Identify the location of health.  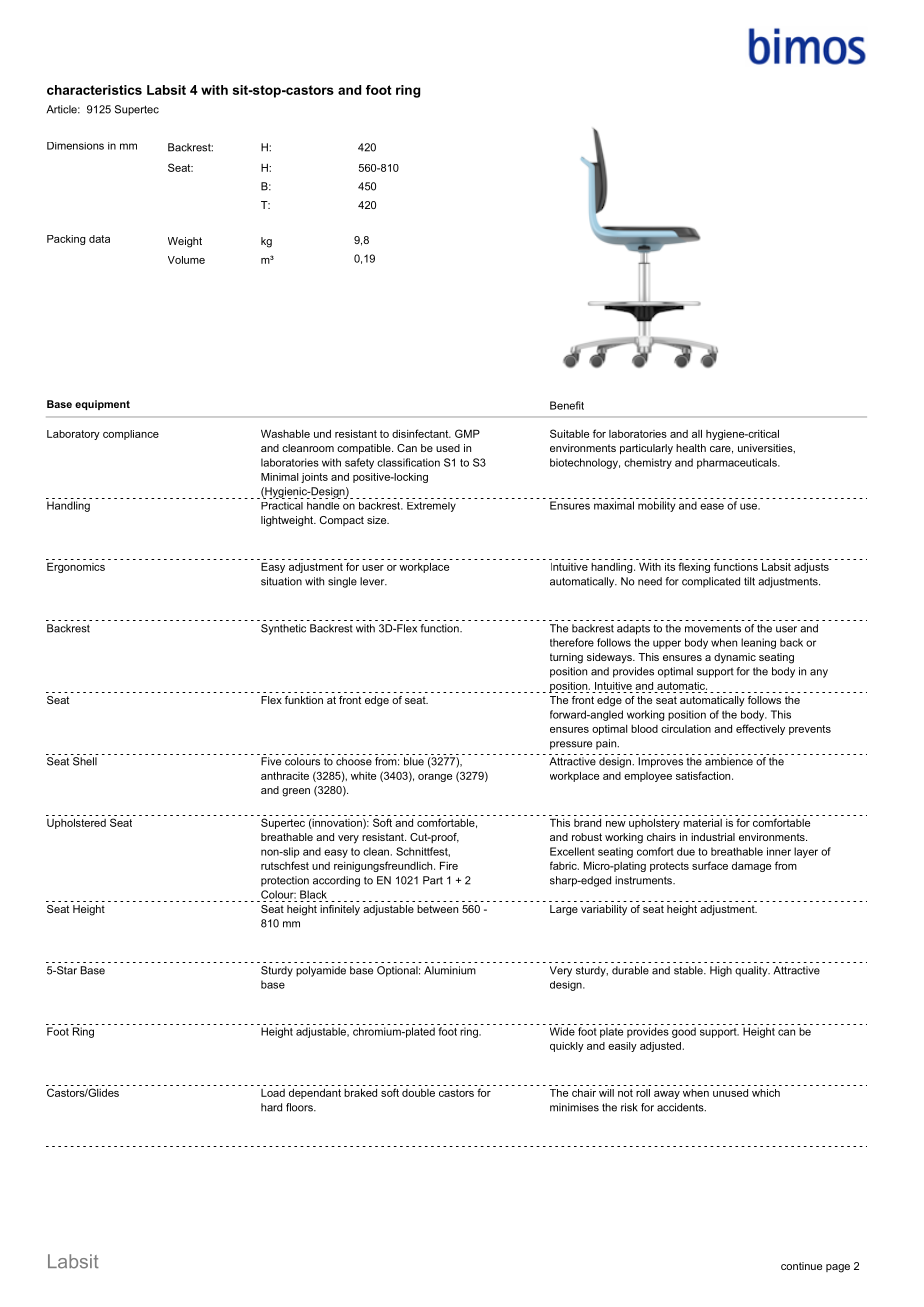
(691, 448).
